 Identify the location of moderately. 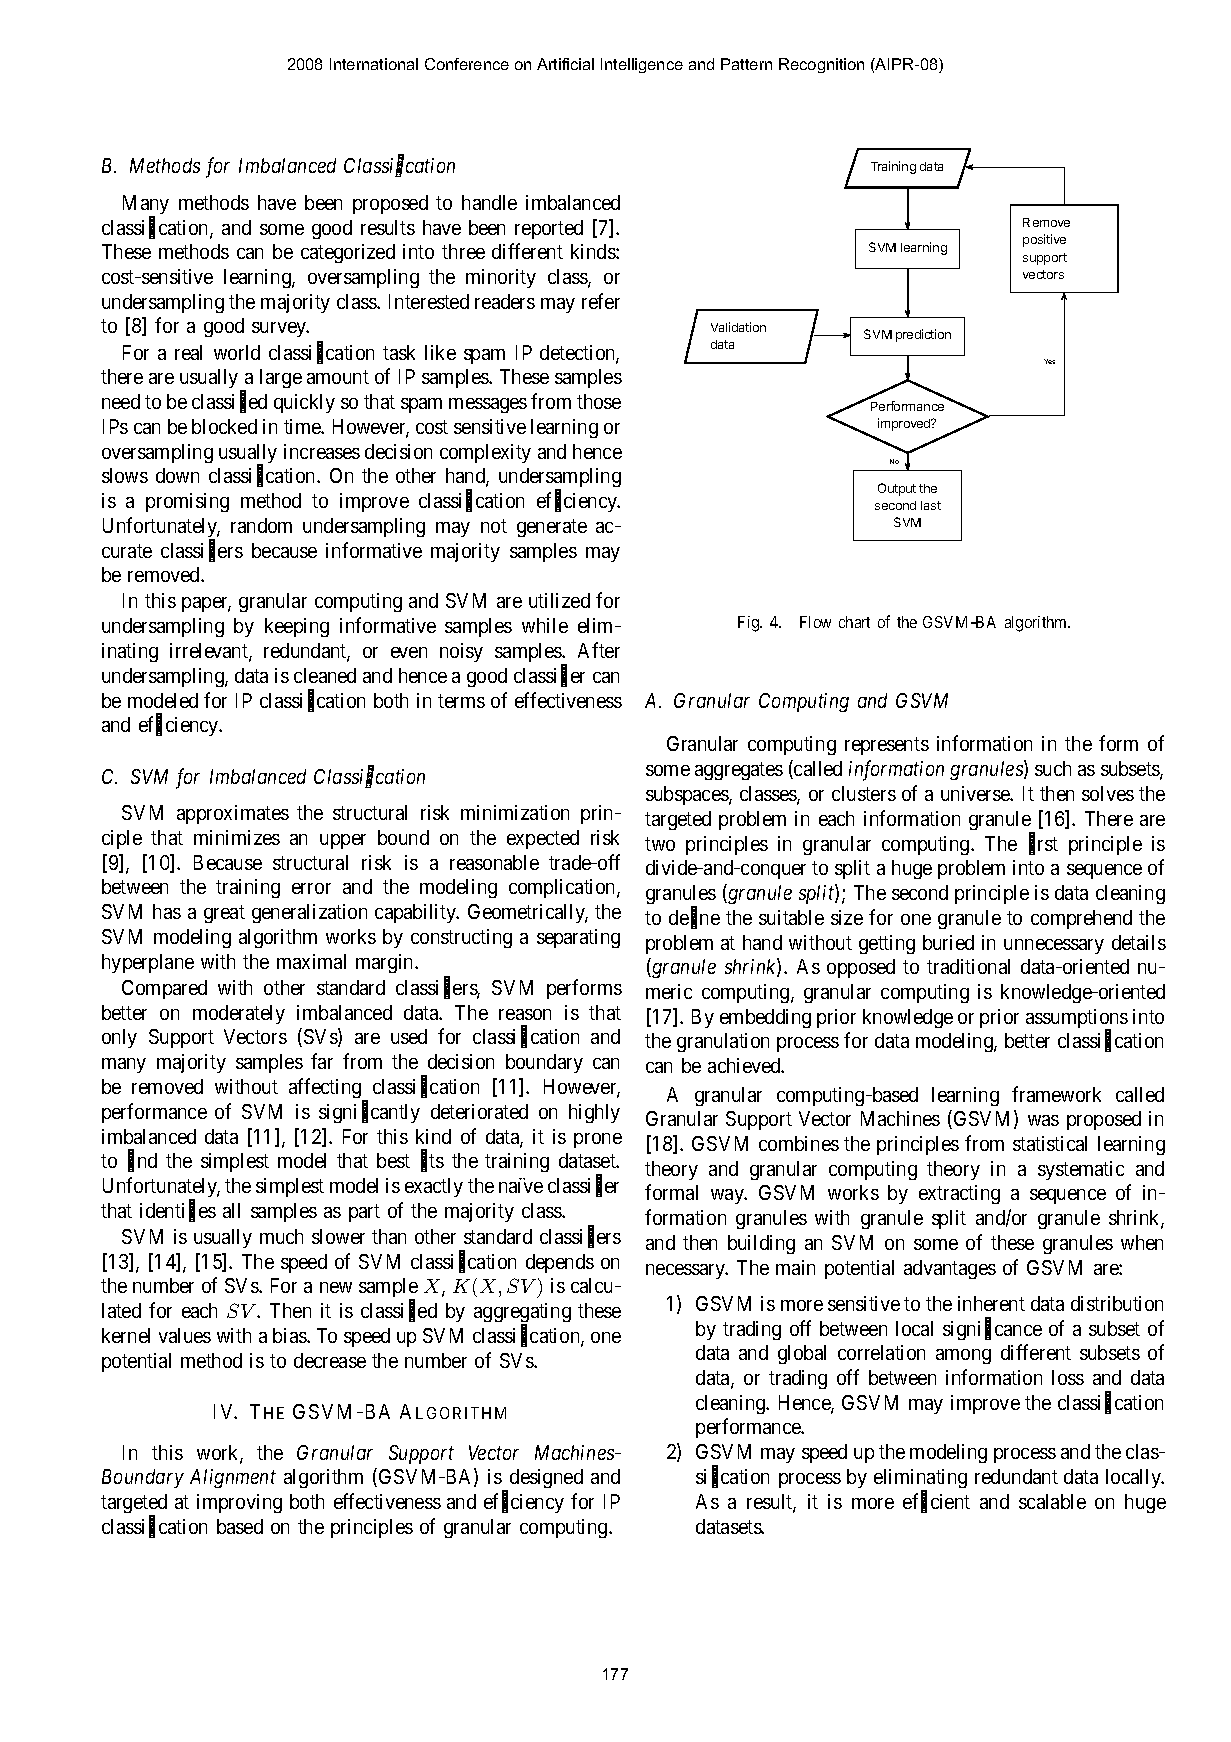
(239, 1014).
